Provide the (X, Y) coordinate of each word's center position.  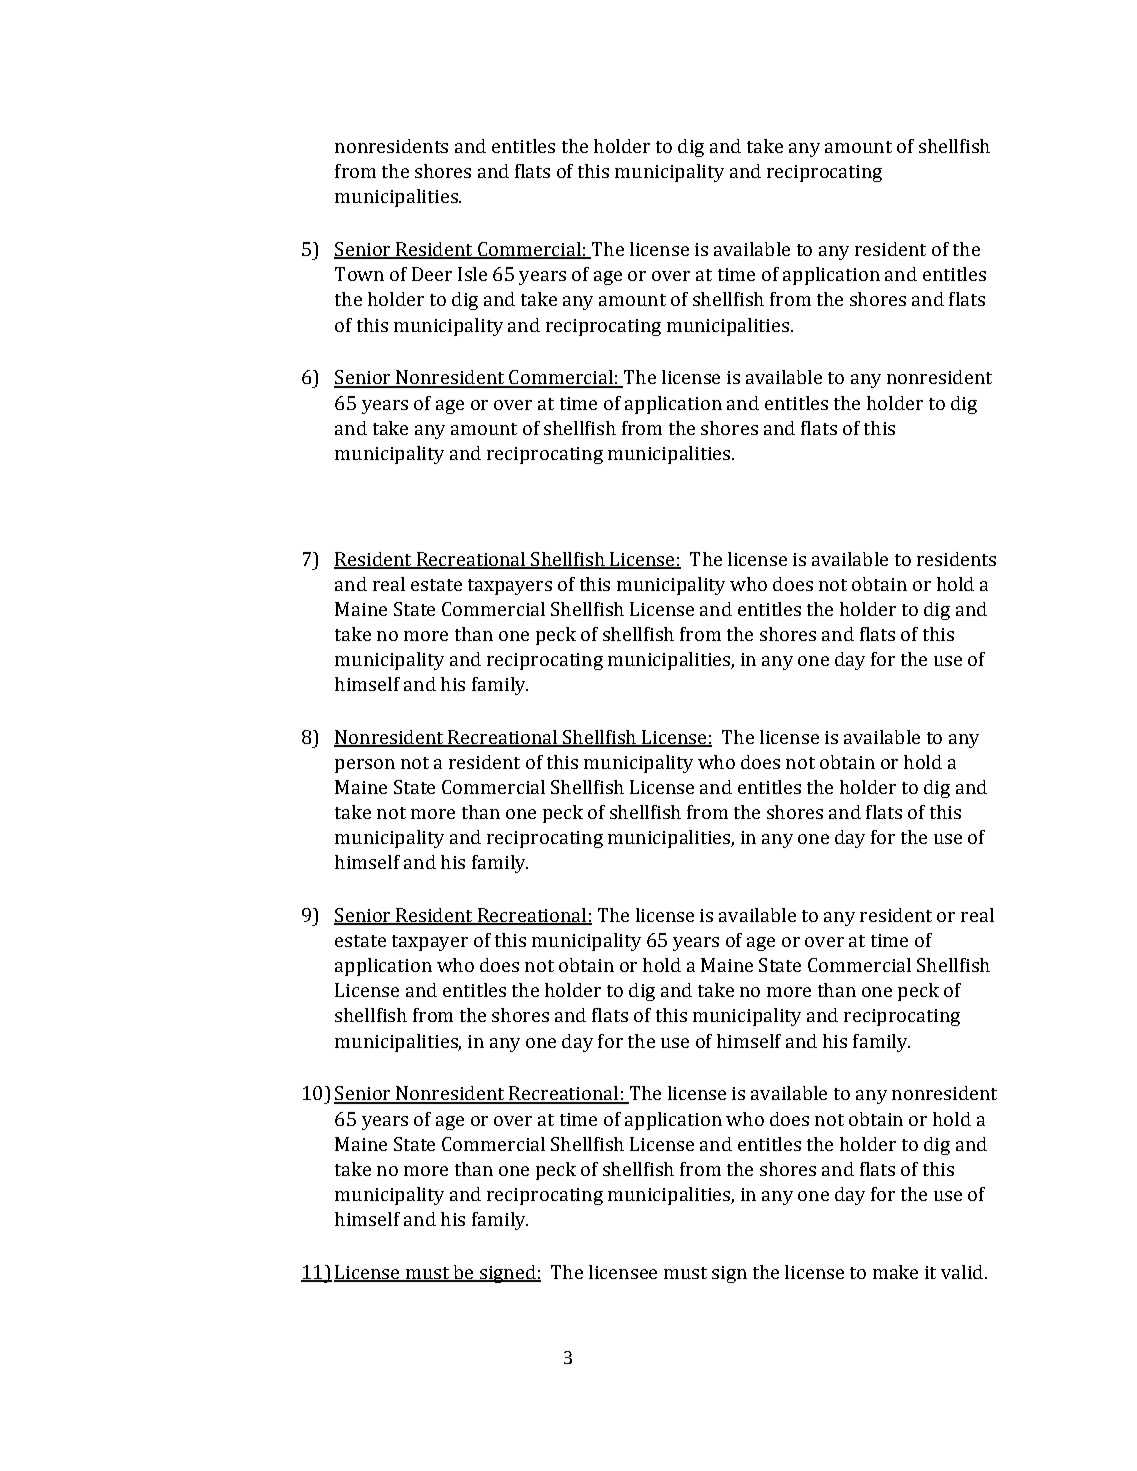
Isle (472, 274)
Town (359, 274)
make (895, 1272)
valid (962, 1272)
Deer (432, 274)
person (365, 766)
